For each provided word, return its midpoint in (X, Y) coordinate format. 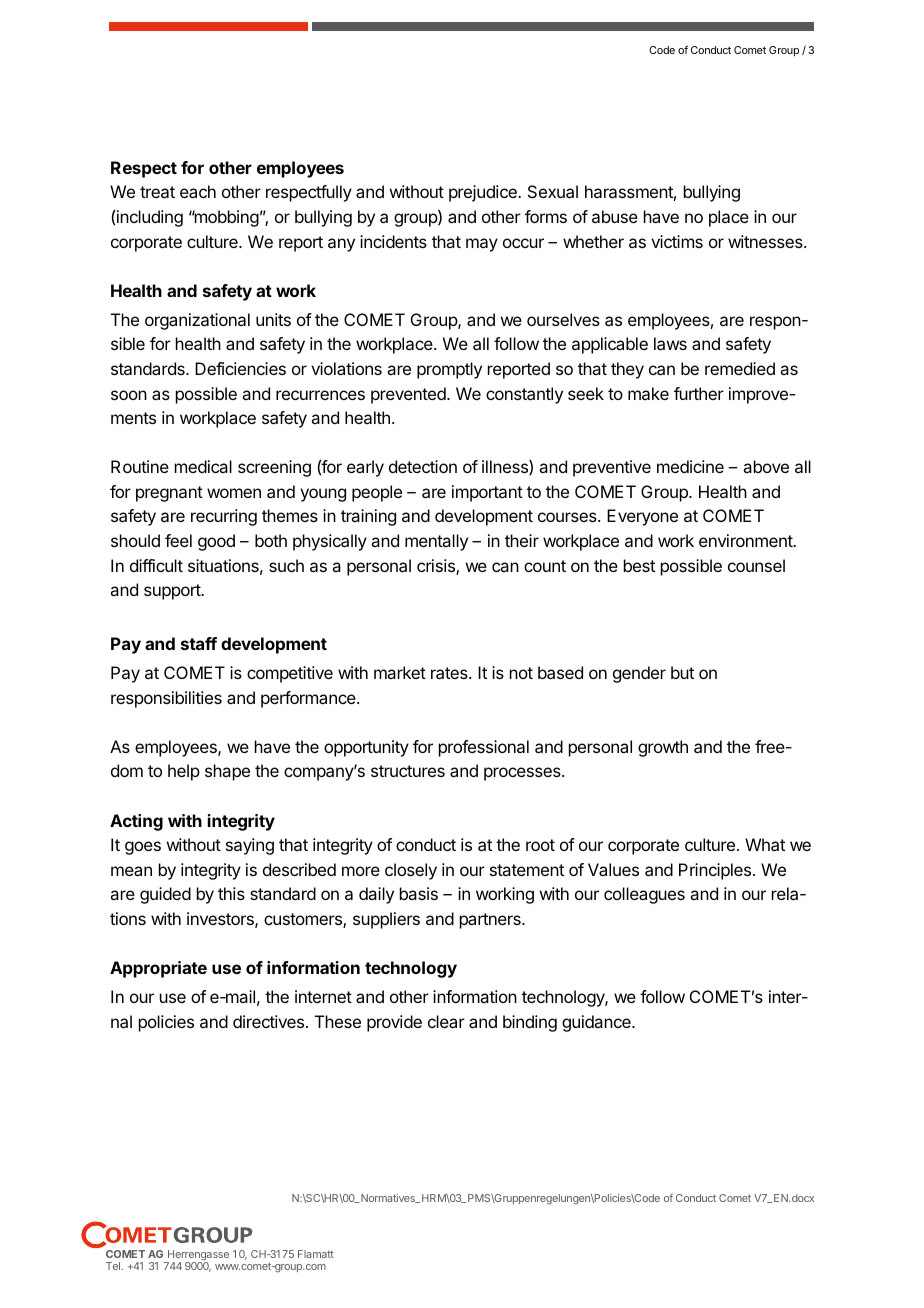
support (173, 592)
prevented (409, 395)
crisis (437, 567)
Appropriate (158, 969)
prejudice (484, 193)
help (184, 772)
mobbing (225, 218)
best (639, 565)
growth (663, 748)
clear (446, 1021)
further (699, 393)
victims (677, 241)
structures (408, 771)
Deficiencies (240, 368)
